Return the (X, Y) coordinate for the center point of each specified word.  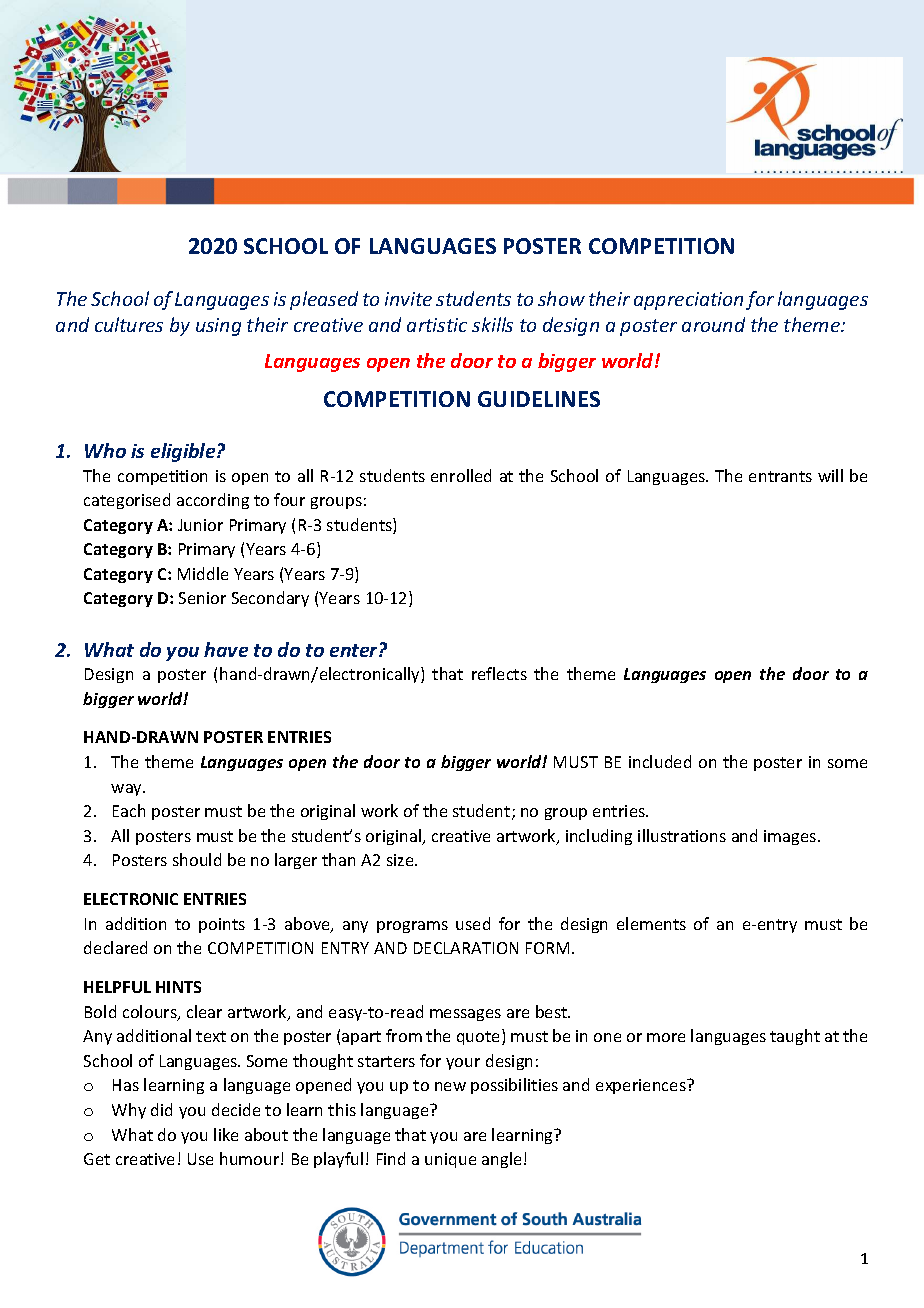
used (473, 923)
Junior (200, 525)
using (218, 327)
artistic (437, 325)
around (713, 324)
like (226, 1134)
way (128, 790)
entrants (780, 476)
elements (651, 923)
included (660, 761)
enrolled (461, 475)
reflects (499, 673)
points (222, 925)
